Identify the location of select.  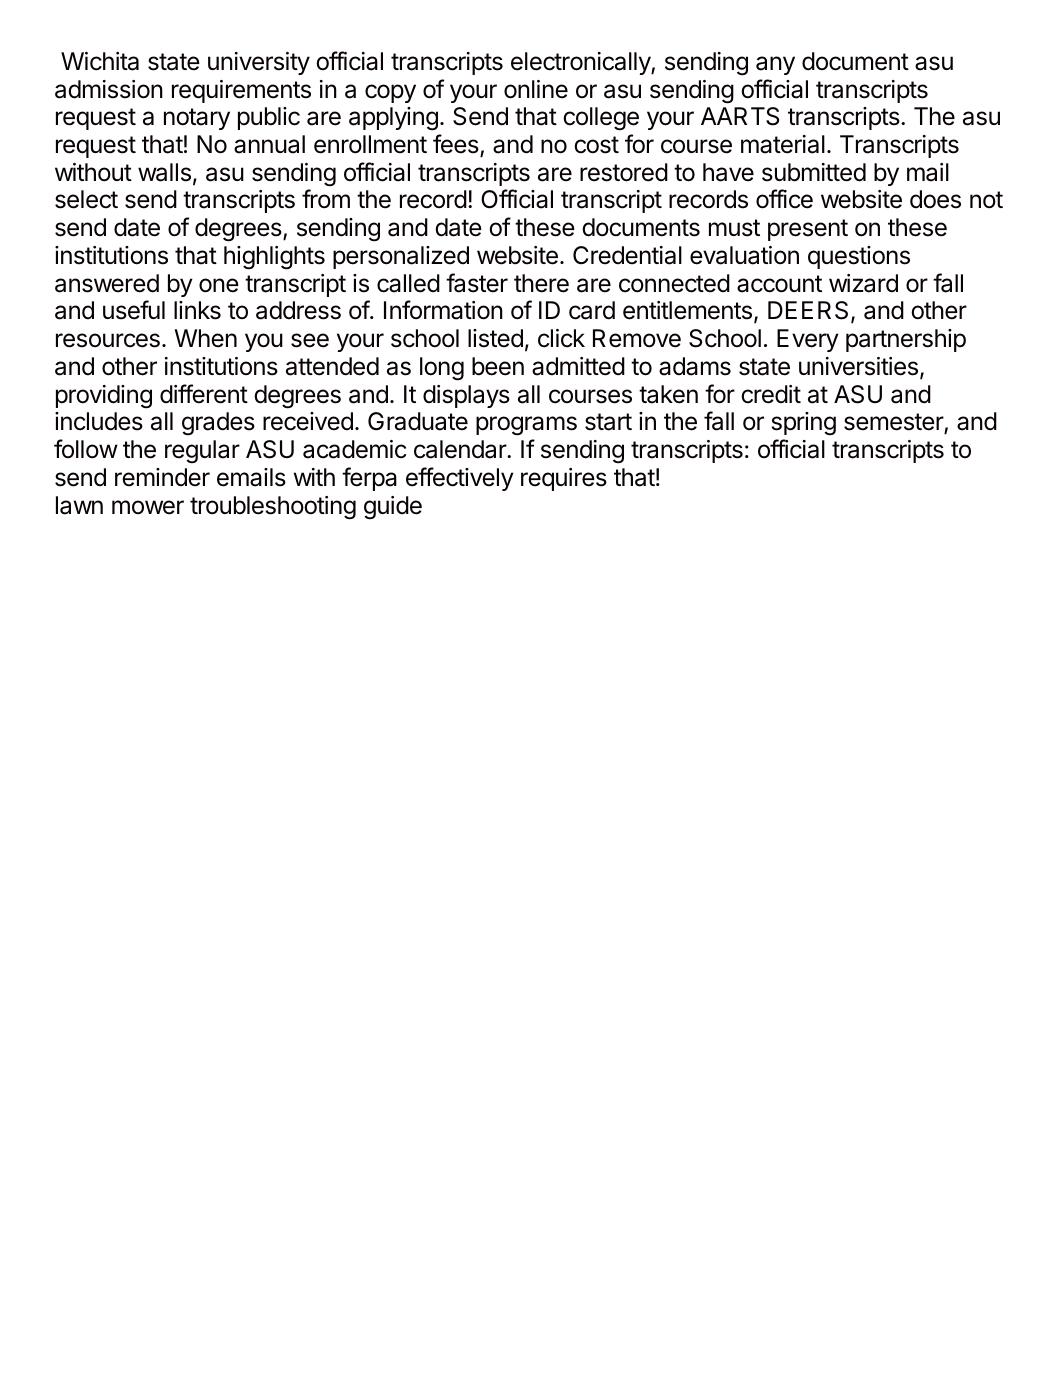
(86, 199).
